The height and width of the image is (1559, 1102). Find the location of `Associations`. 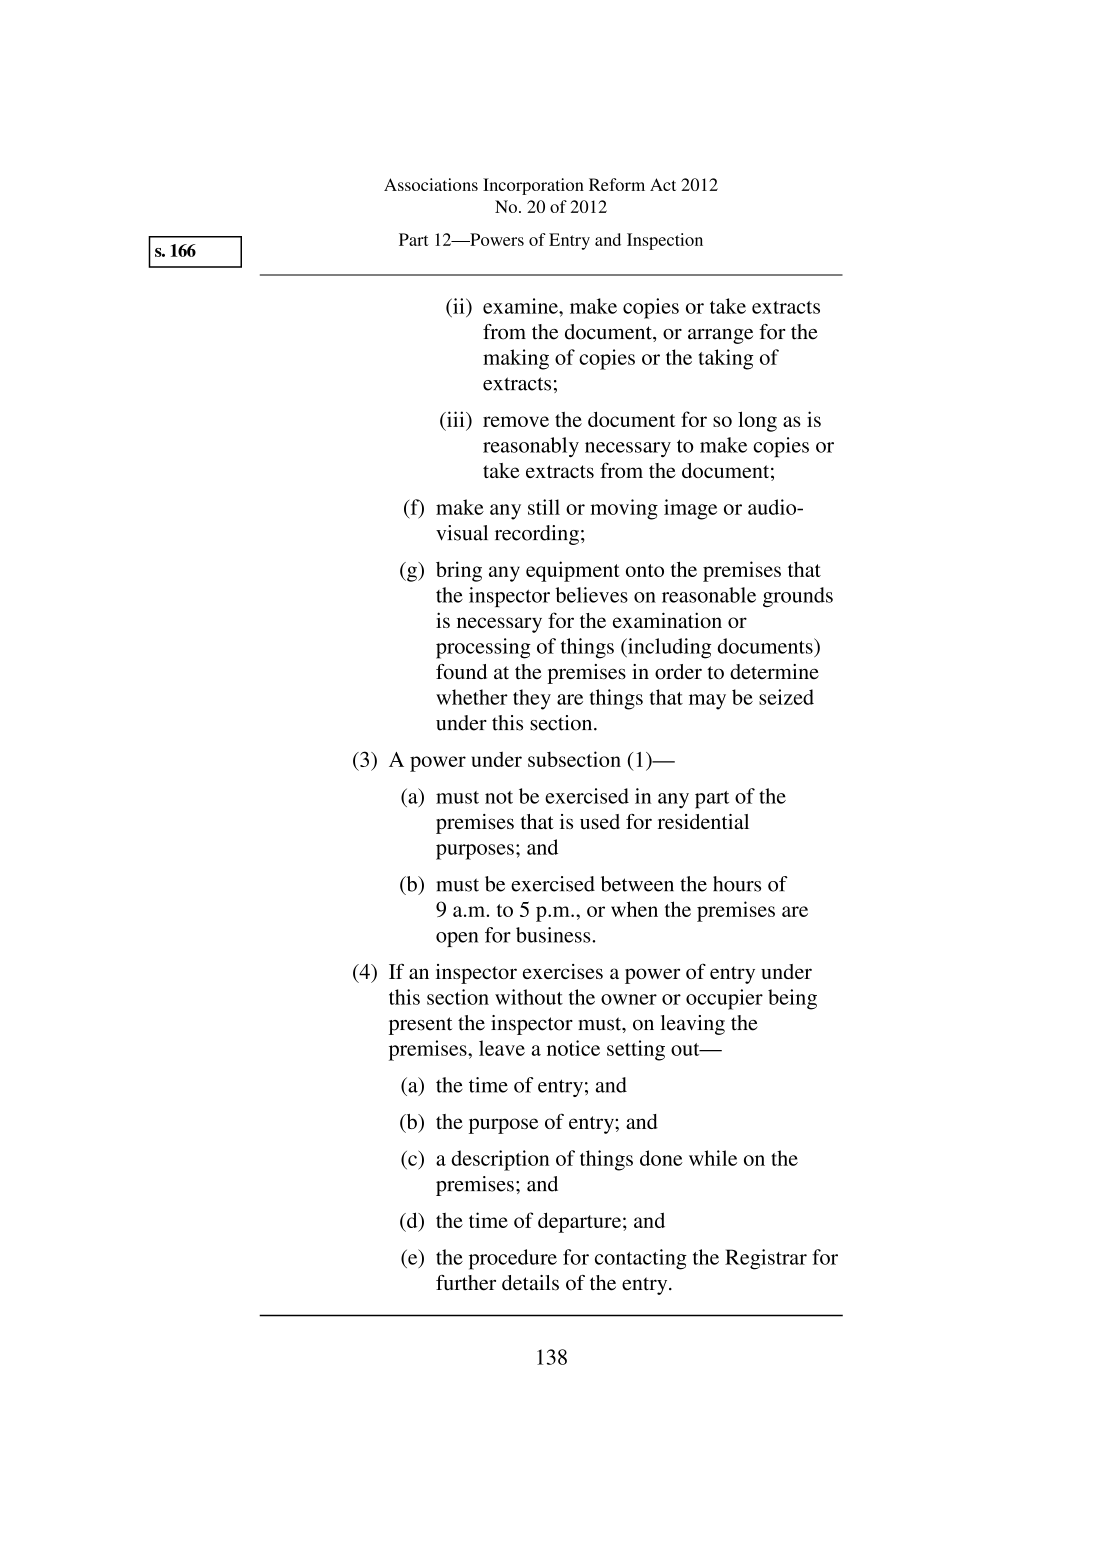

Associations is located at coordinates (431, 184).
